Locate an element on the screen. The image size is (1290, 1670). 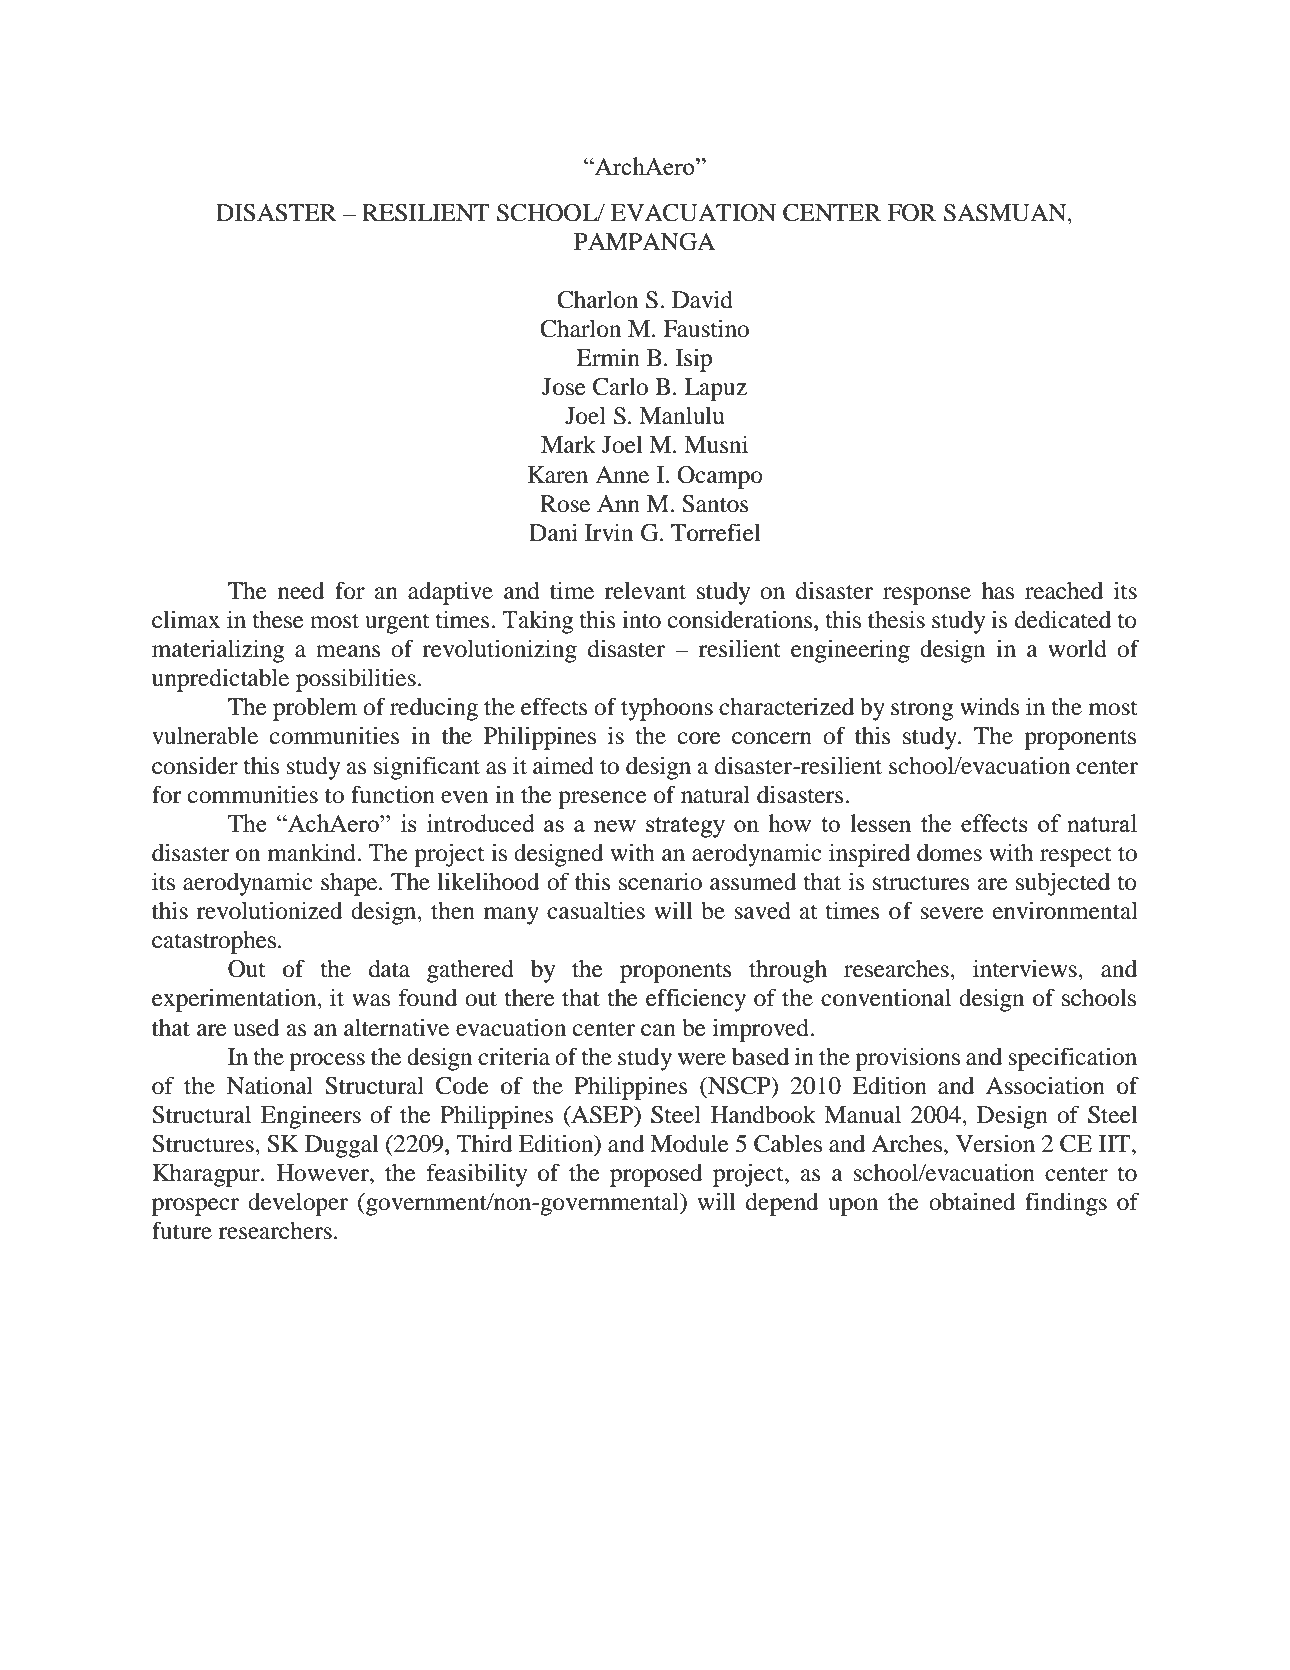
vulnerable is located at coordinates (205, 736).
